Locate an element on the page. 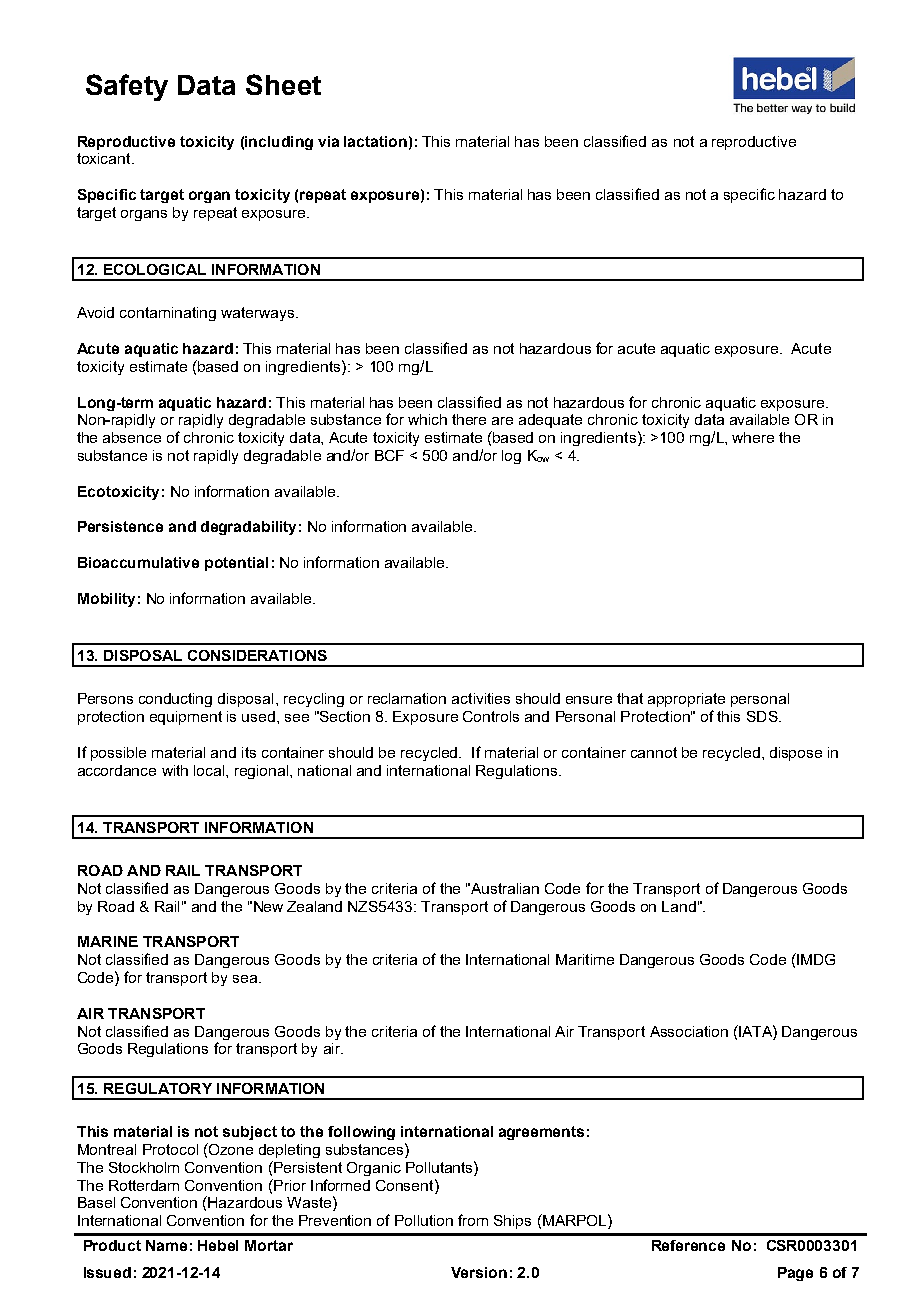 Image resolution: width=924 pixels, height=1308 pixels. where is located at coordinates (753, 437).
